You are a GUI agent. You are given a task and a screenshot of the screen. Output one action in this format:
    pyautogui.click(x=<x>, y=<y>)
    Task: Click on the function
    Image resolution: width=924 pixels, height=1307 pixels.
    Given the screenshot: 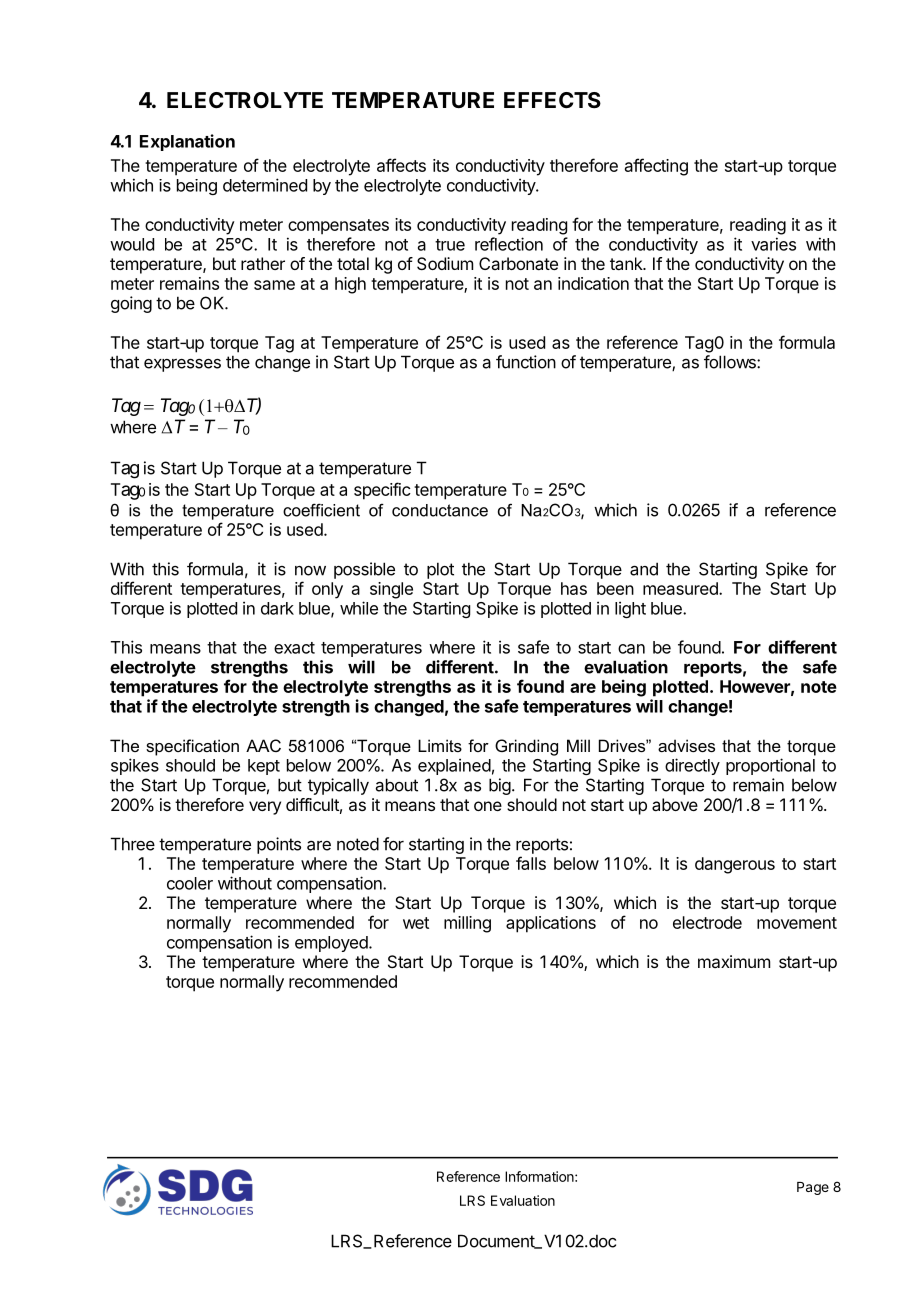 What is the action you would take?
    pyautogui.click(x=526, y=362)
